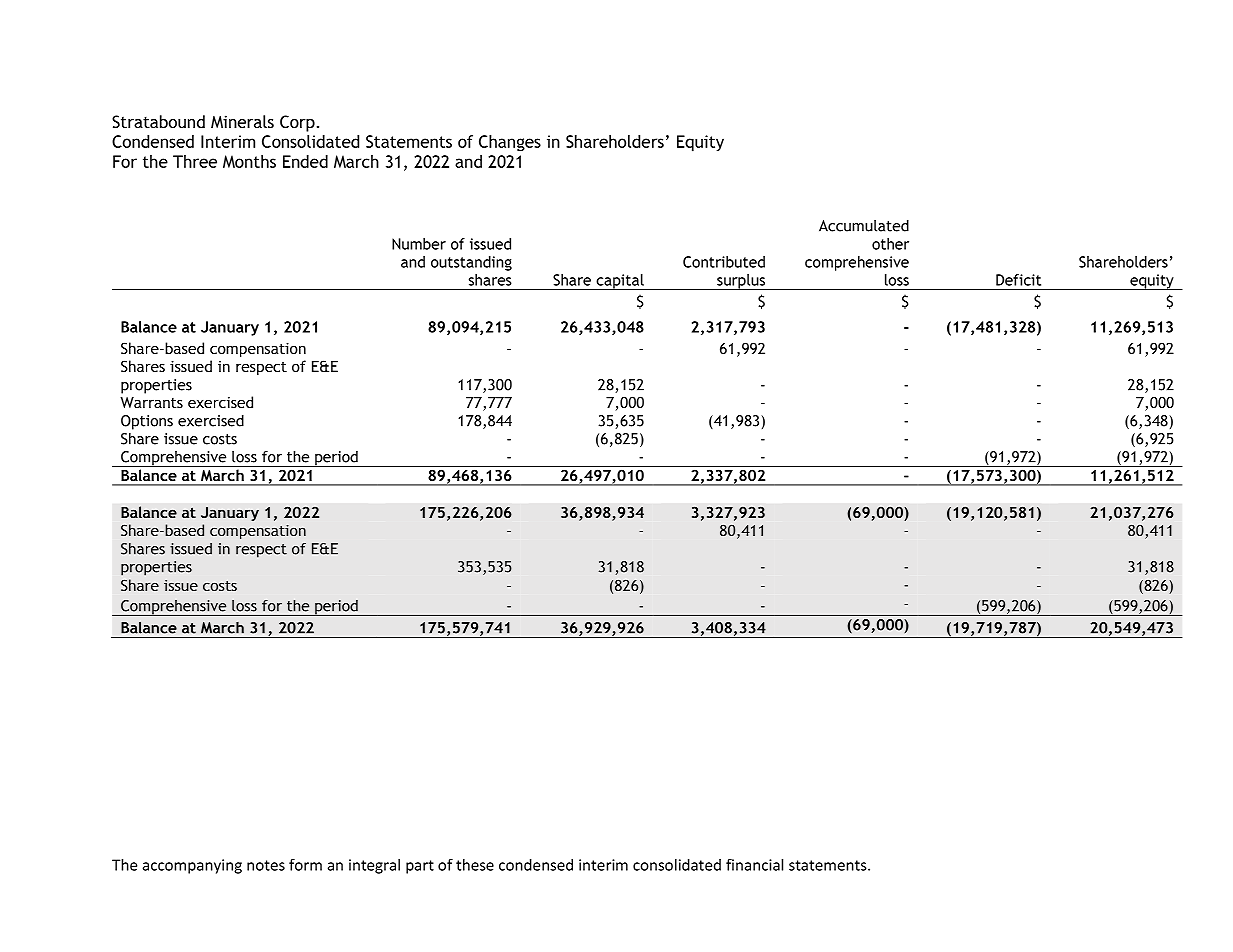  What do you see at coordinates (475, 865) in the image?
I see `these` at bounding box center [475, 865].
